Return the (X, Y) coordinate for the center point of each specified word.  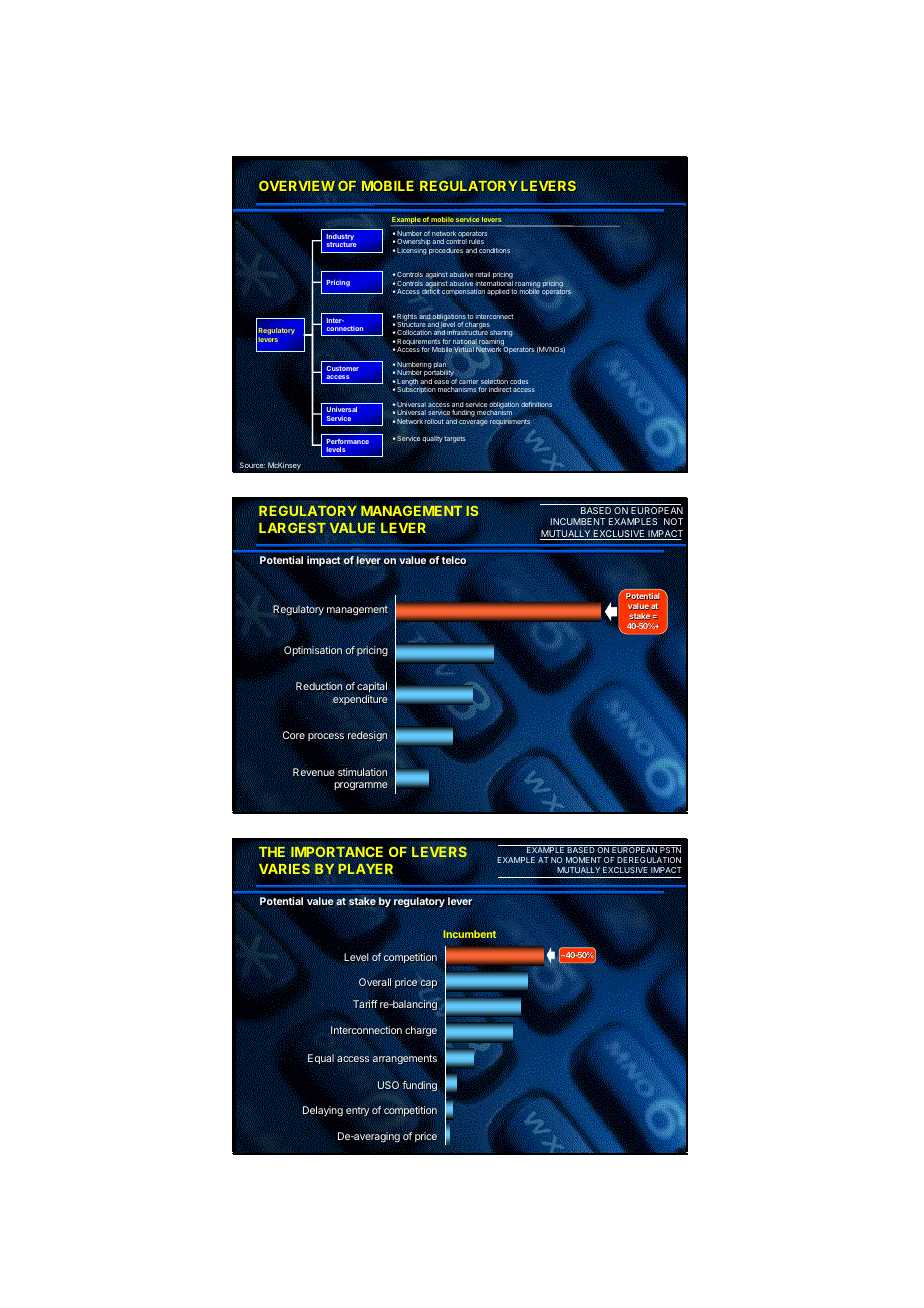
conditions (494, 250)
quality (433, 439)
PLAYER (365, 869)
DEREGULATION (649, 860)
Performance (348, 441)
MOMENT (583, 860)
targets (454, 439)
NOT (673, 521)
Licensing (412, 251)
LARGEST (293, 529)
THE (272, 852)
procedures (446, 251)
